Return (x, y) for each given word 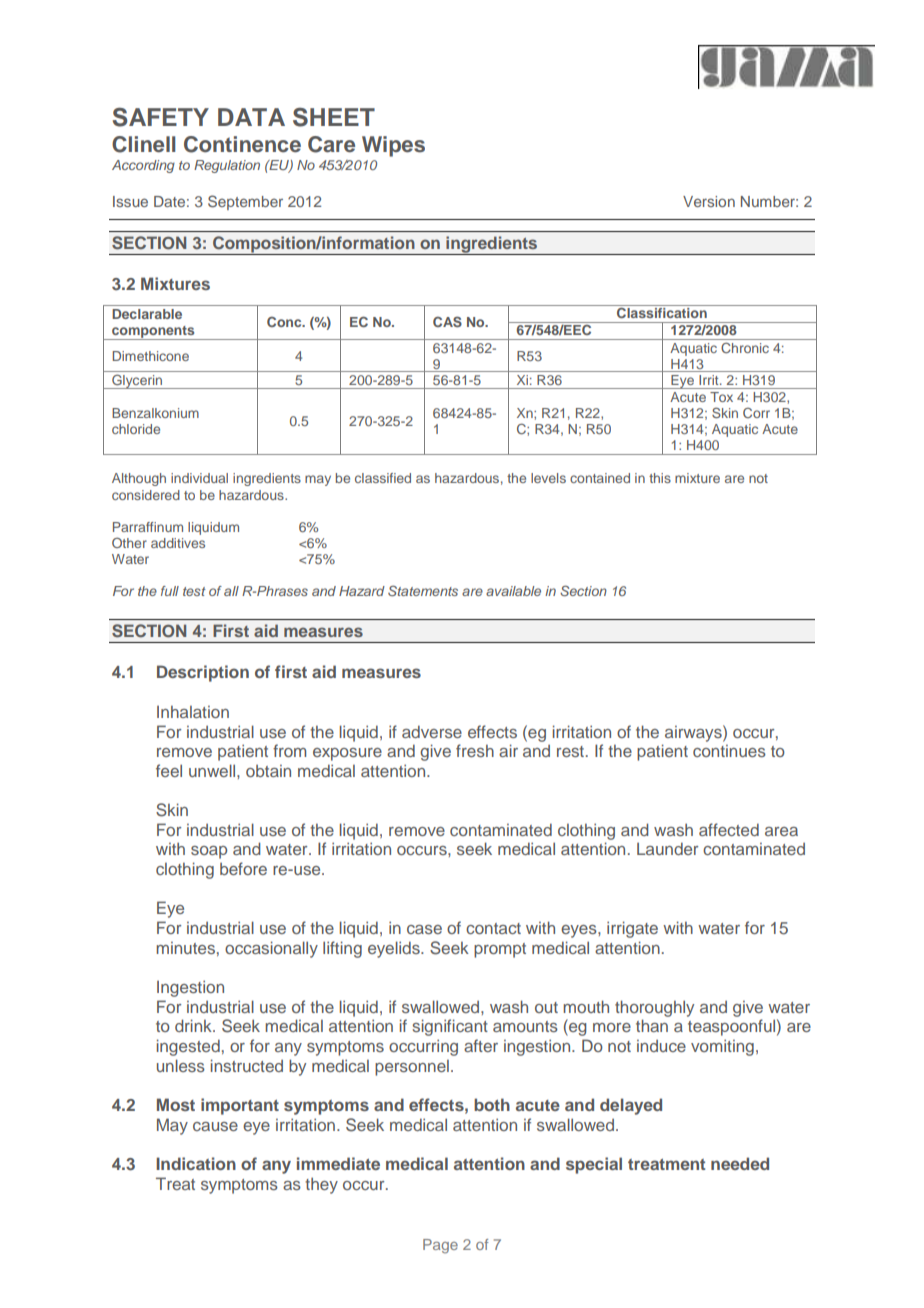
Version (709, 201)
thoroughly (654, 1008)
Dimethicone (151, 356)
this (660, 478)
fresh (475, 750)
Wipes (393, 146)
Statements (423, 590)
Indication (196, 1163)
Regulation (227, 166)
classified (383, 478)
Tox (721, 397)
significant (450, 1027)
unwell (213, 770)
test (194, 591)
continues (729, 751)
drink (194, 1025)
